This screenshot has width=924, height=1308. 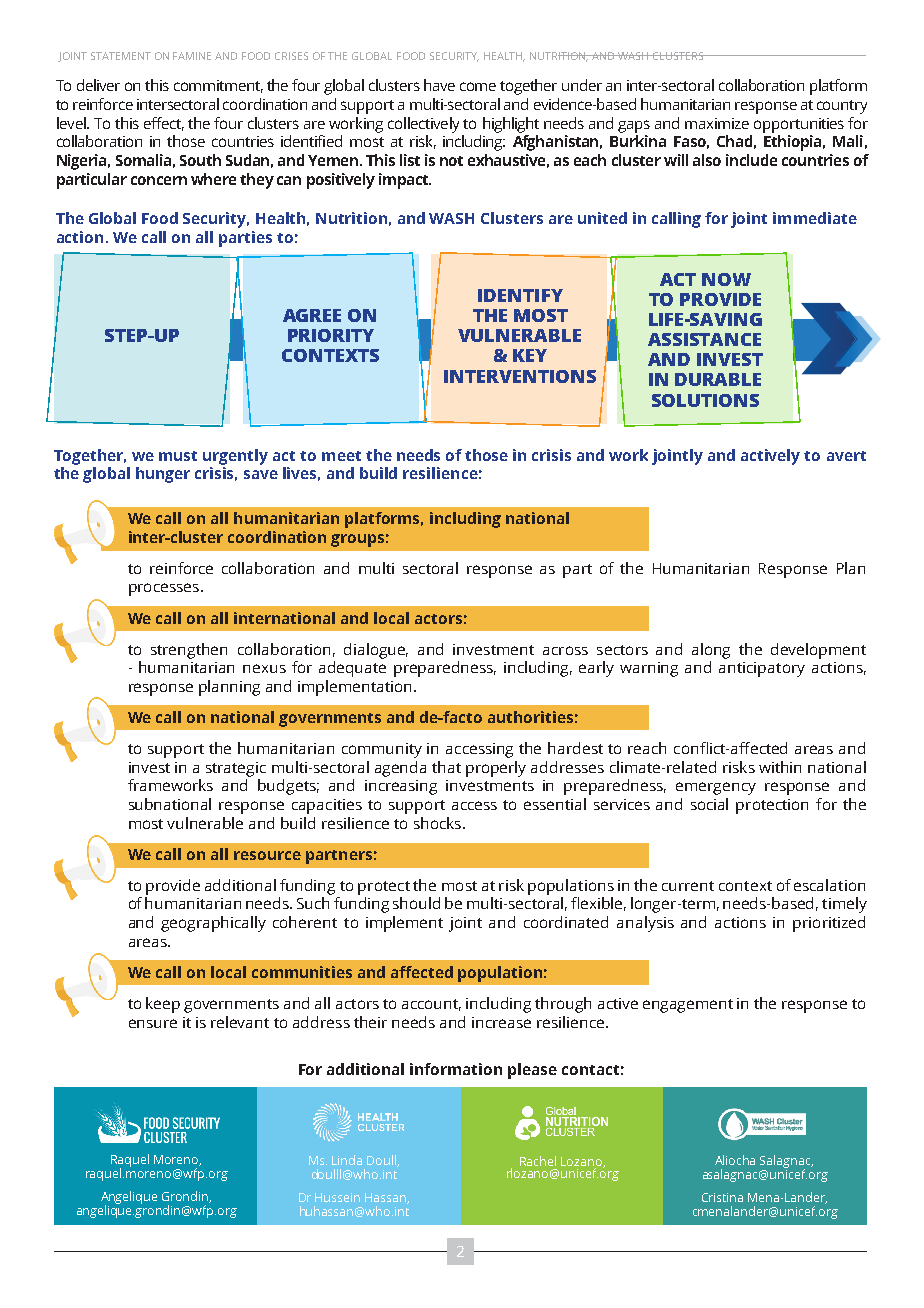 I want to click on must, so click(x=178, y=456).
